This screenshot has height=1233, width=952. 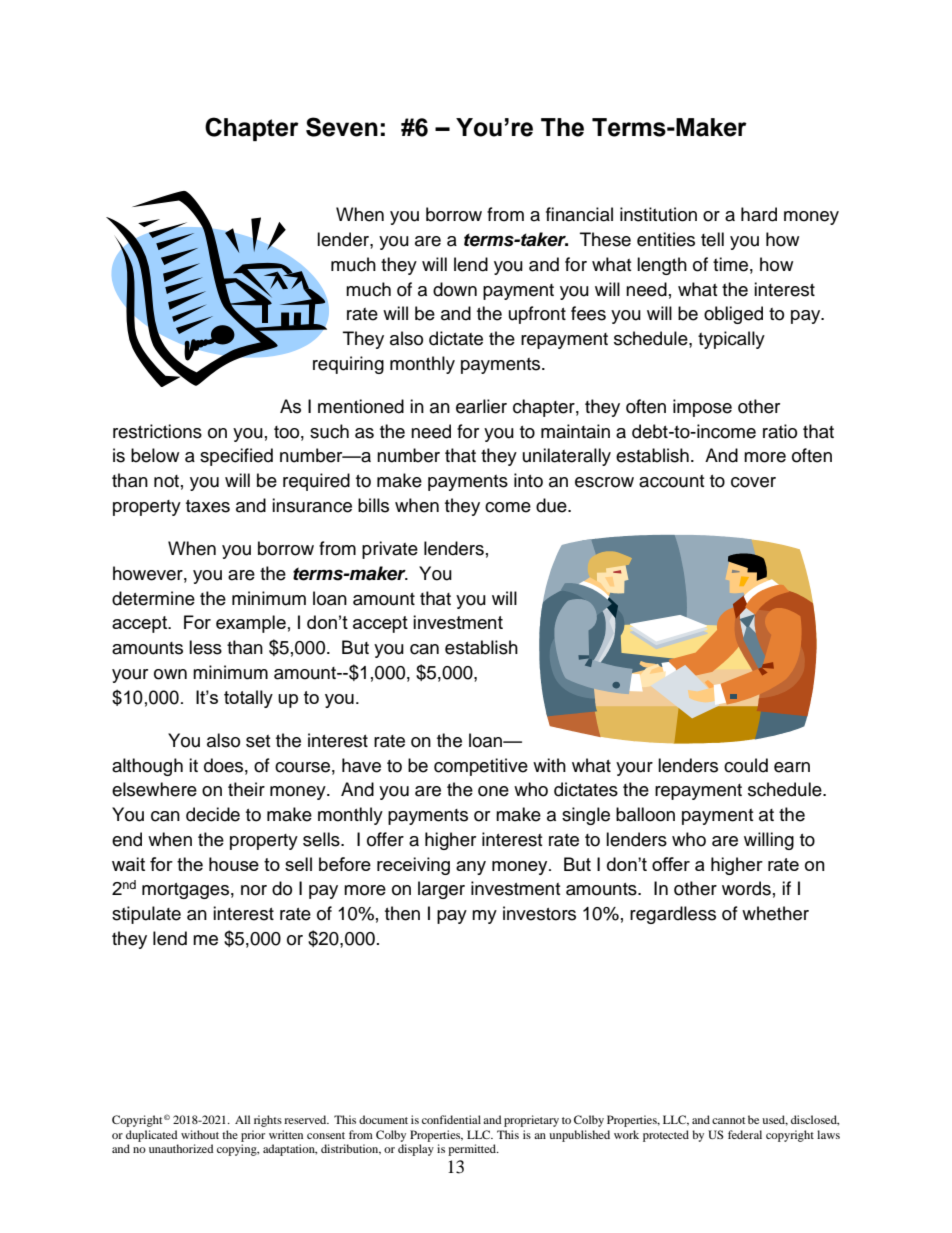 What do you see at coordinates (157, 431) in the screenshot?
I see `restrictions` at bounding box center [157, 431].
